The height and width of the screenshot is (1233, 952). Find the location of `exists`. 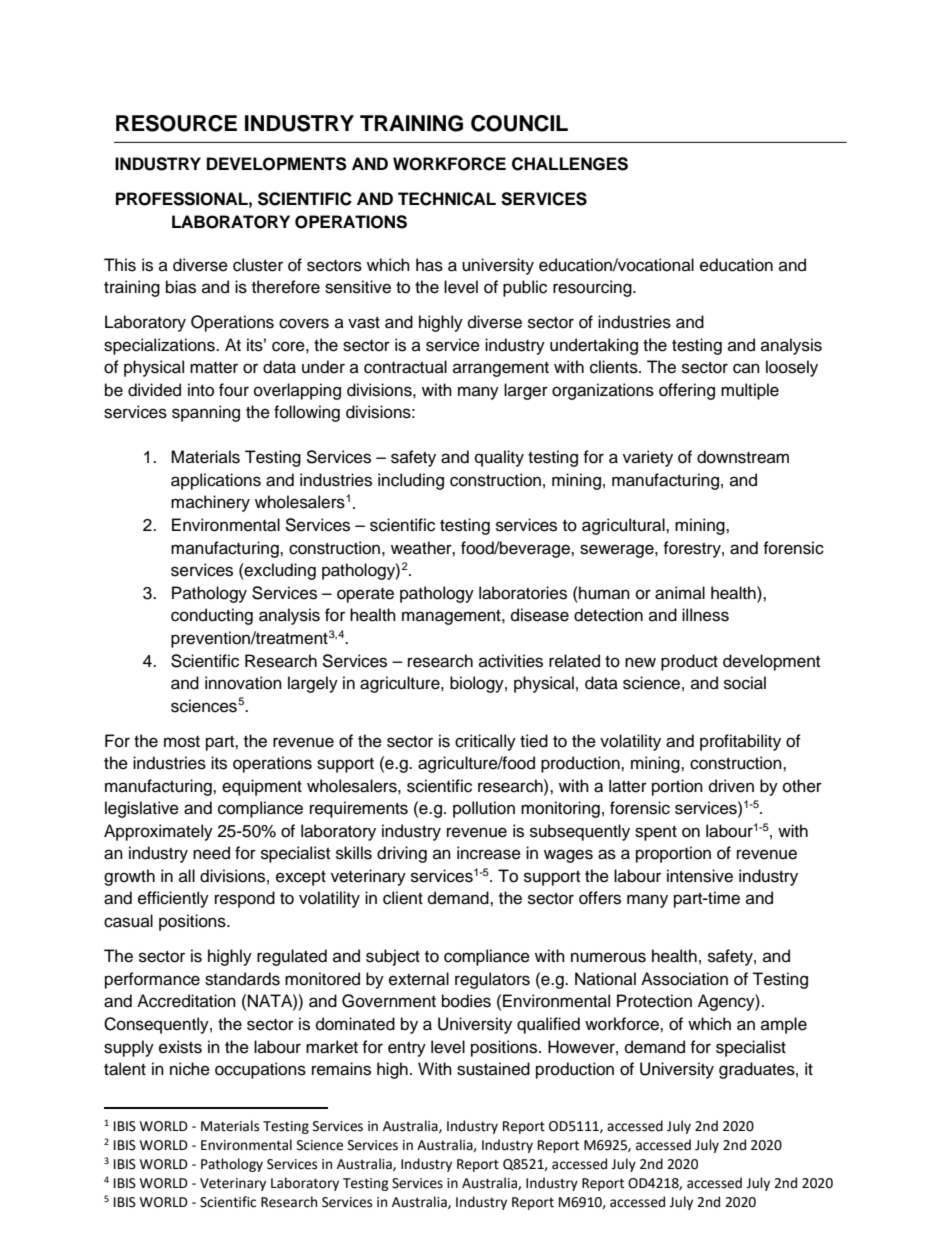

exists is located at coordinates (180, 1047).
